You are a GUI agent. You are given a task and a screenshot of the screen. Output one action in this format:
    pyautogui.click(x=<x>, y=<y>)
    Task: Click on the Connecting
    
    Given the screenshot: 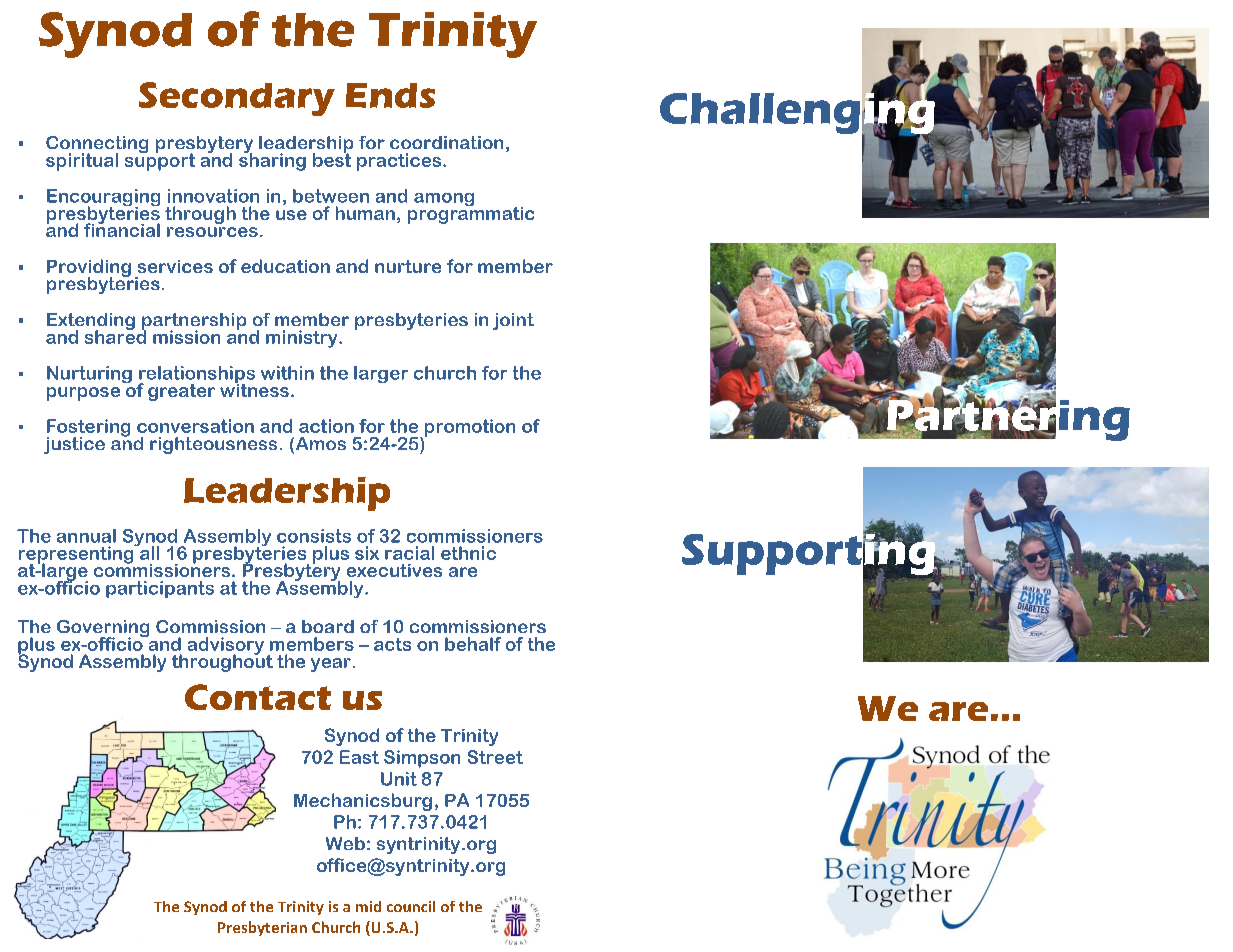 What is the action you would take?
    pyautogui.click(x=97, y=146)
